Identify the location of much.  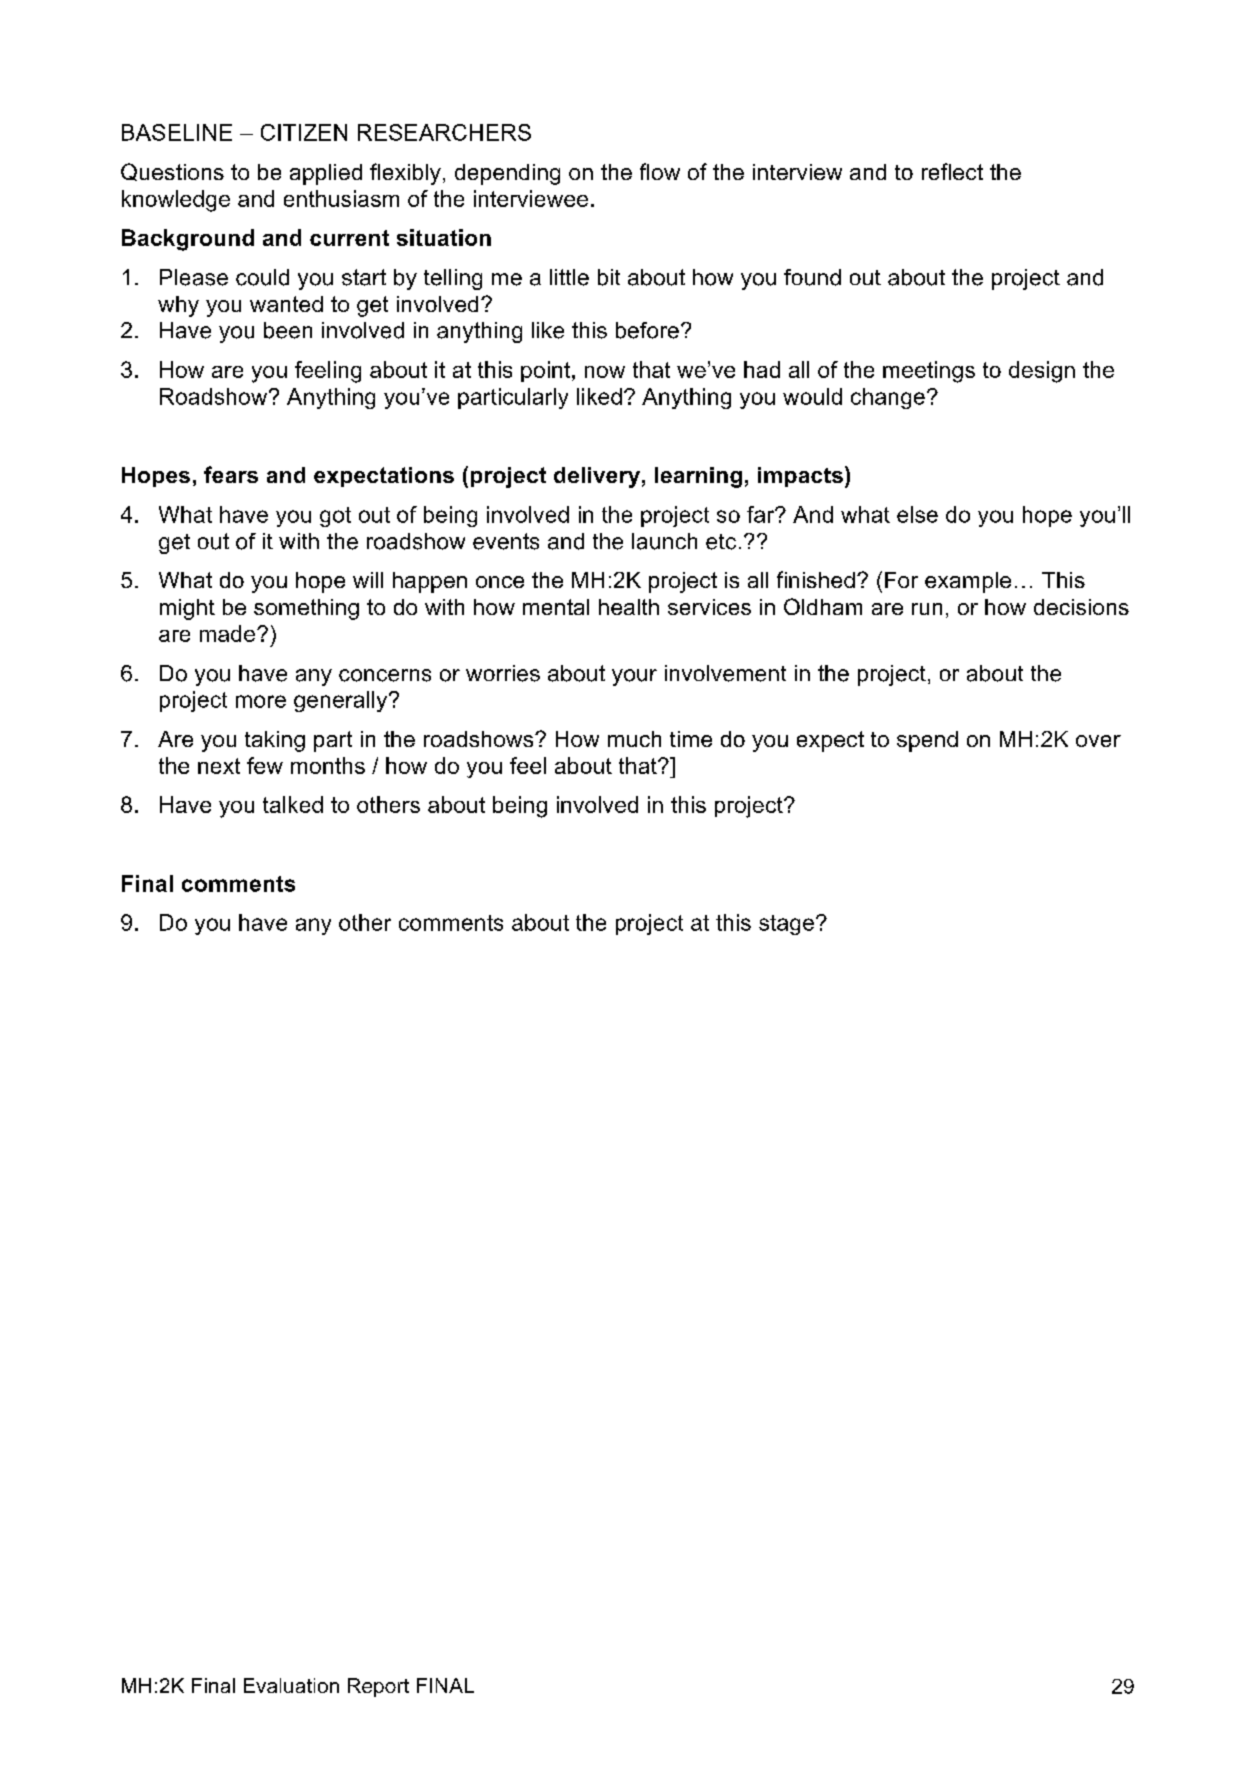
(634, 739).
